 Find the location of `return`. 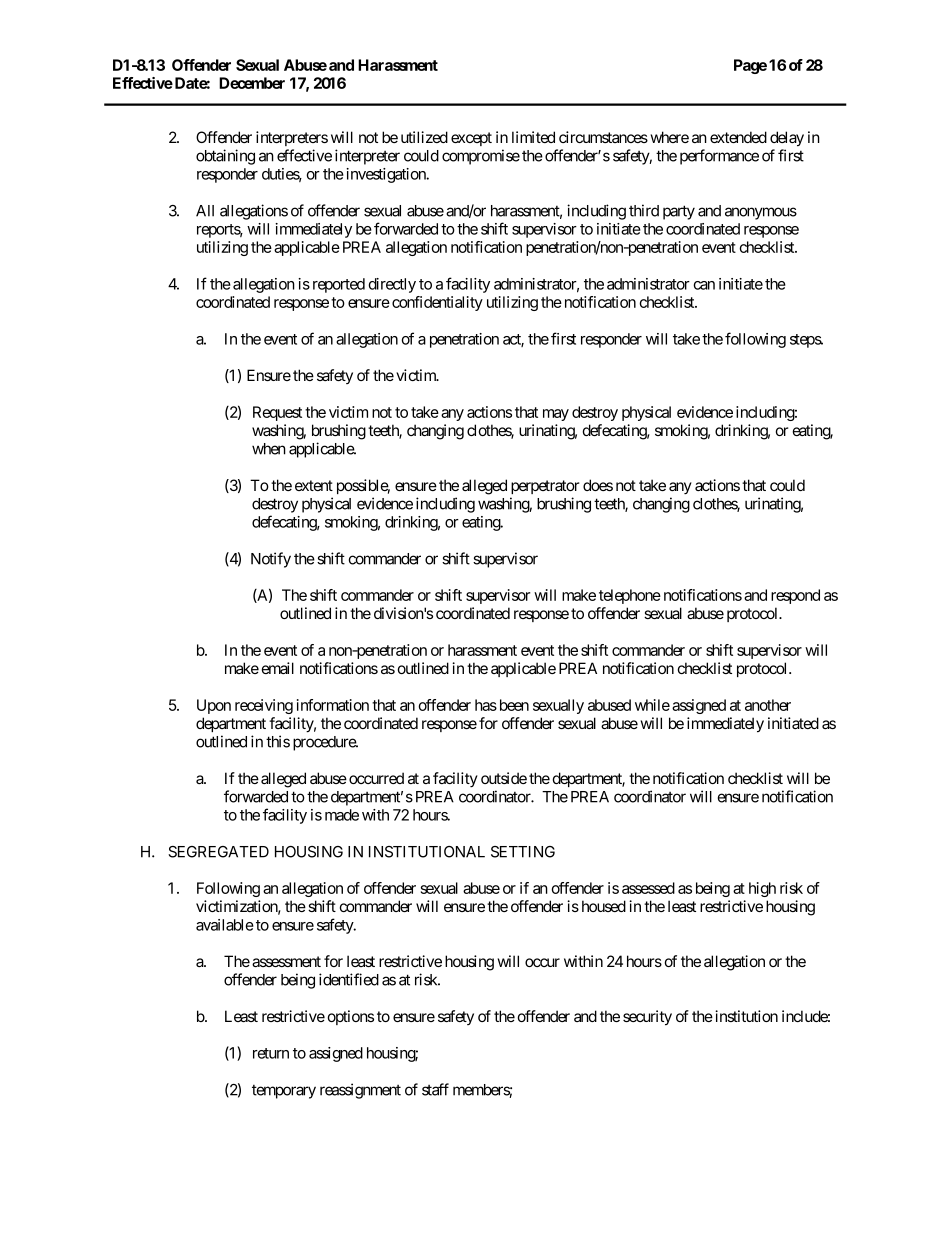

return is located at coordinates (271, 1053).
